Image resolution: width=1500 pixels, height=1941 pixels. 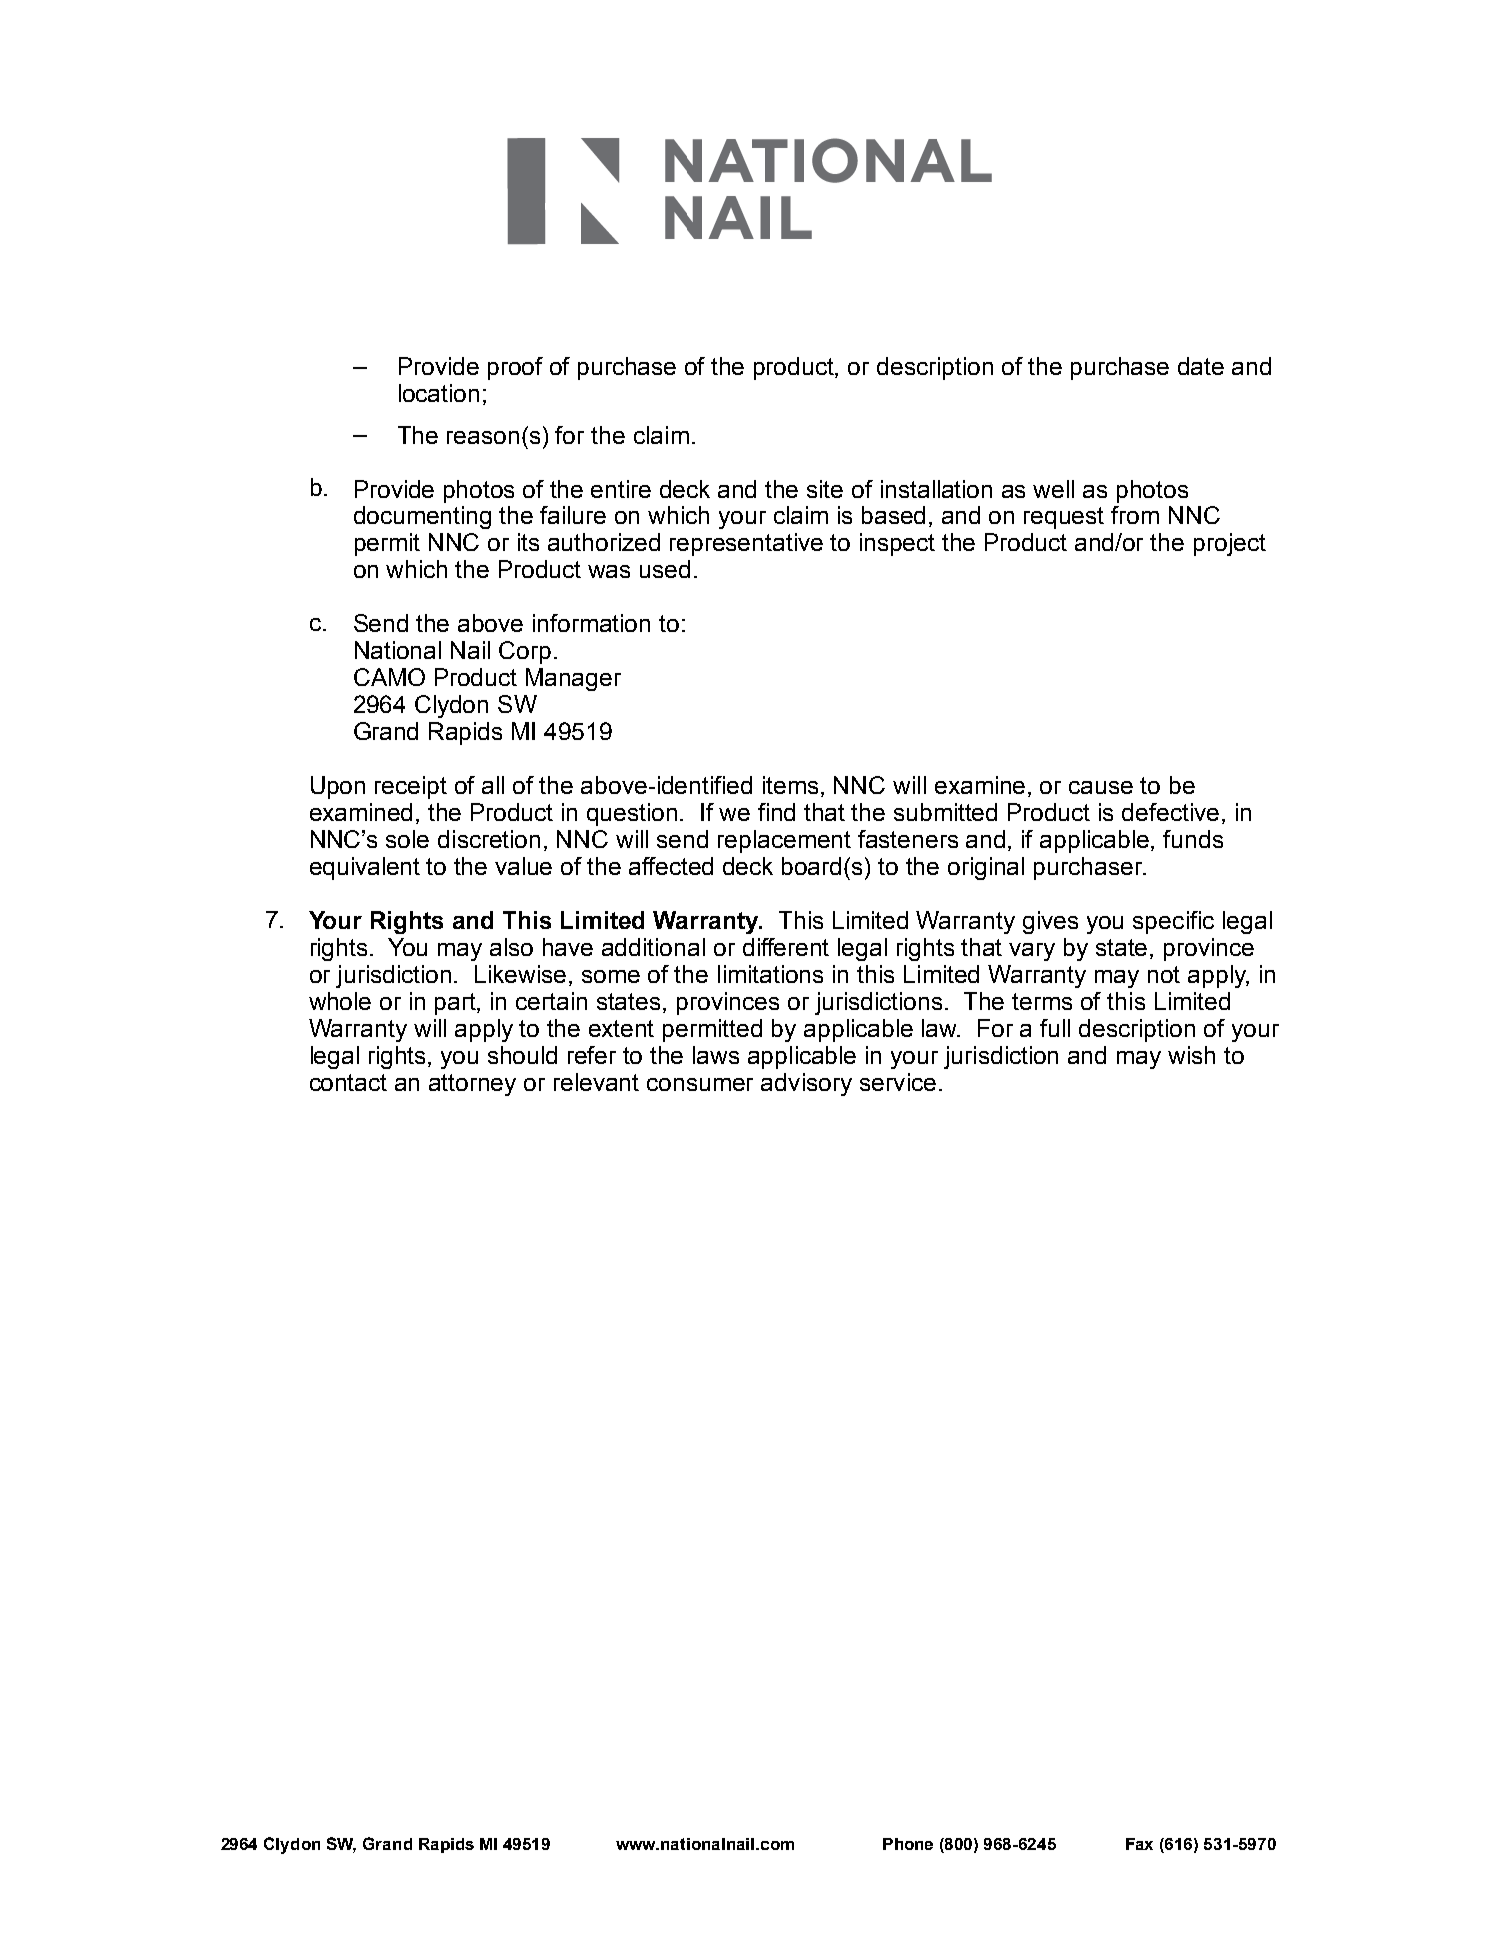 What do you see at coordinates (825, 489) in the screenshot?
I see `site` at bounding box center [825, 489].
